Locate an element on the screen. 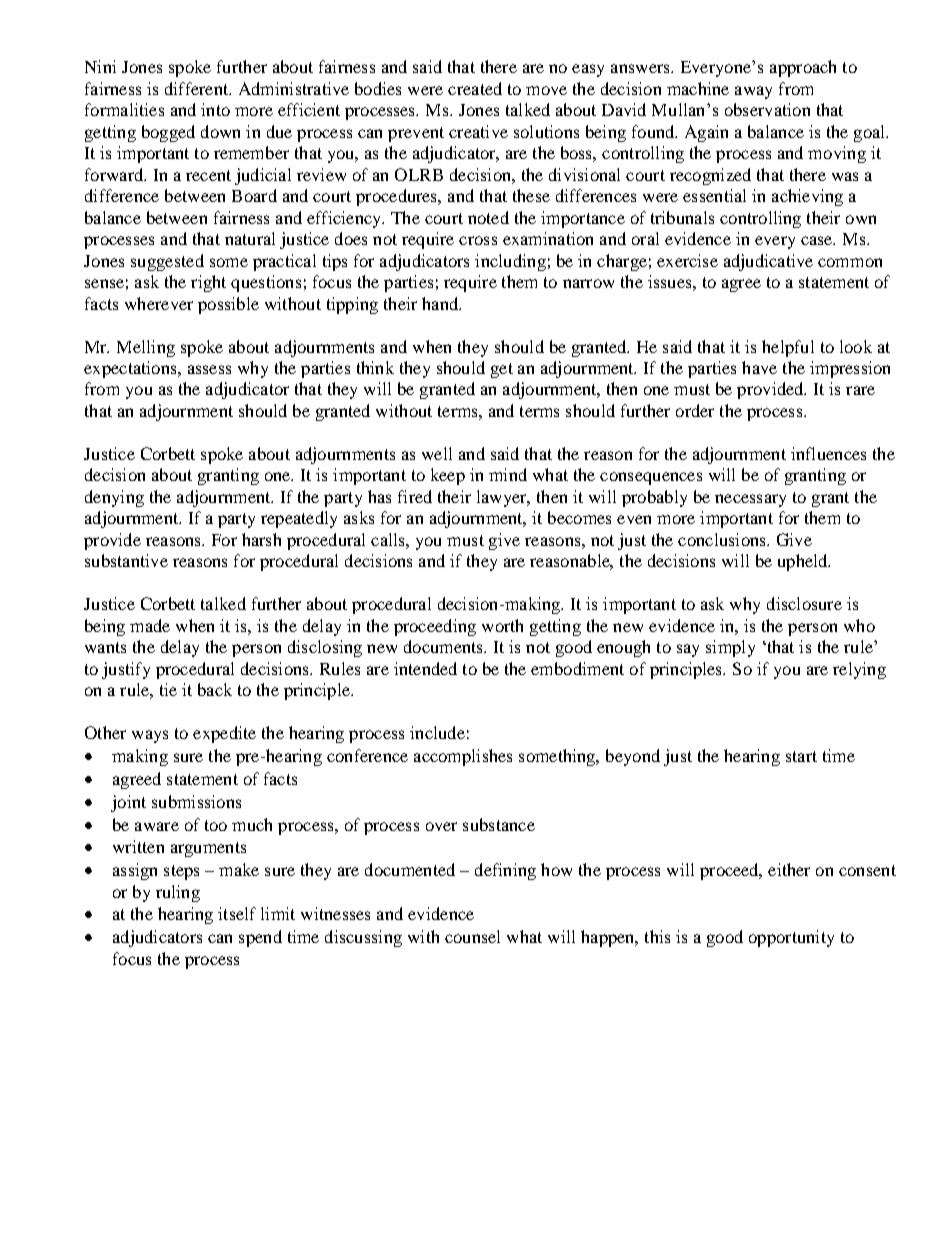  influences is located at coordinates (828, 453).
